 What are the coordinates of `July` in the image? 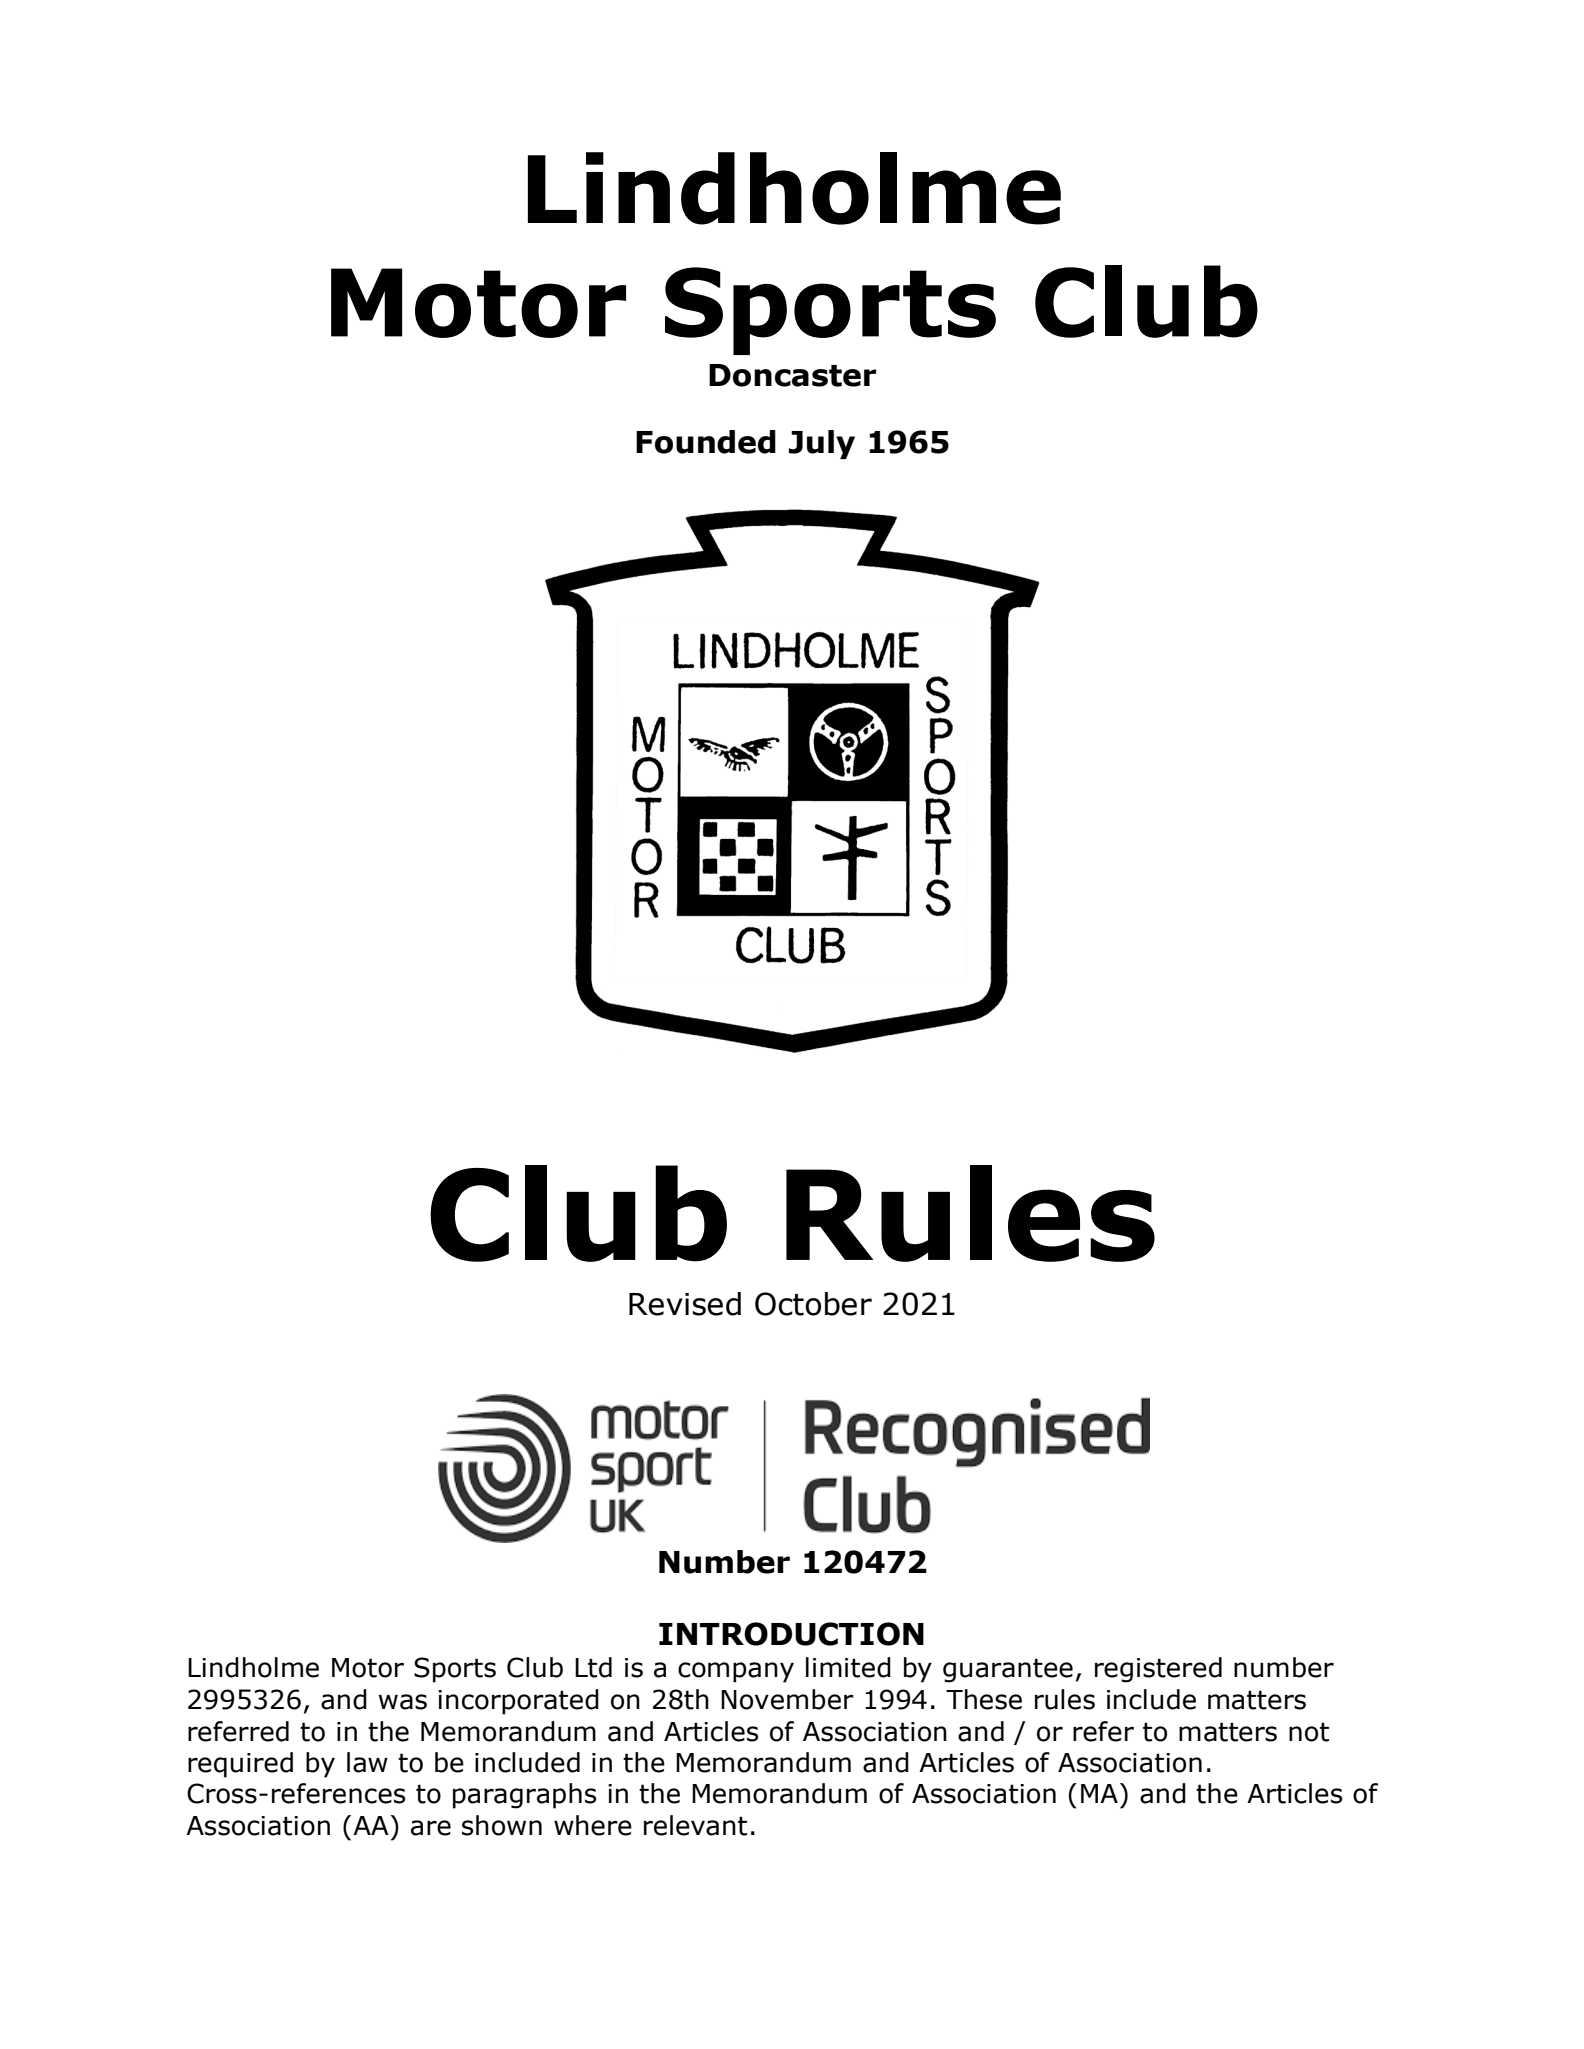 It's located at (822, 444).
